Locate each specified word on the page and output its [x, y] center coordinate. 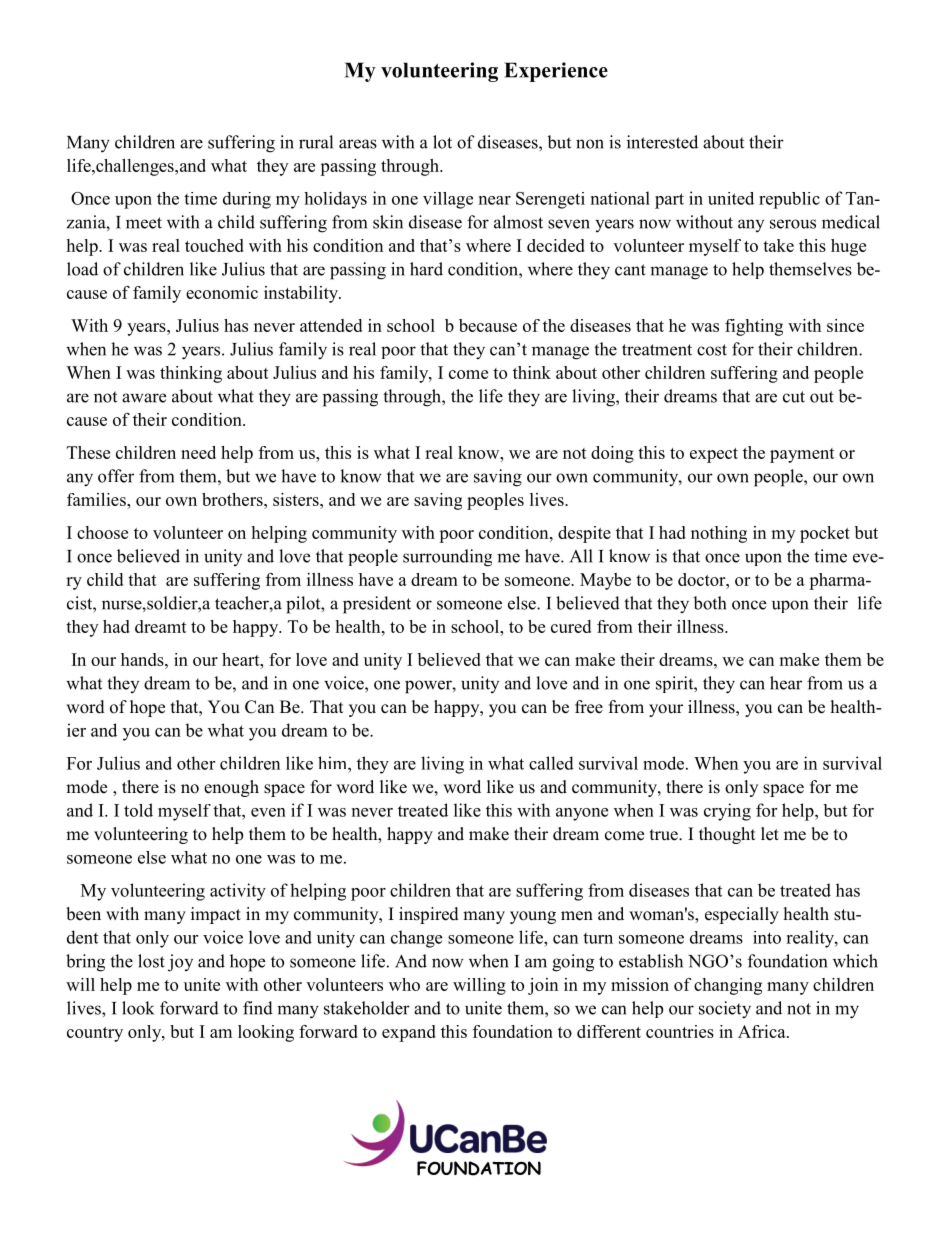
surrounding [447, 558]
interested [662, 142]
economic [222, 292]
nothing [719, 534]
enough [231, 788]
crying [727, 812]
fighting [754, 327]
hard [426, 269]
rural [316, 142]
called [551, 763]
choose [102, 532]
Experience [556, 72]
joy [180, 963]
